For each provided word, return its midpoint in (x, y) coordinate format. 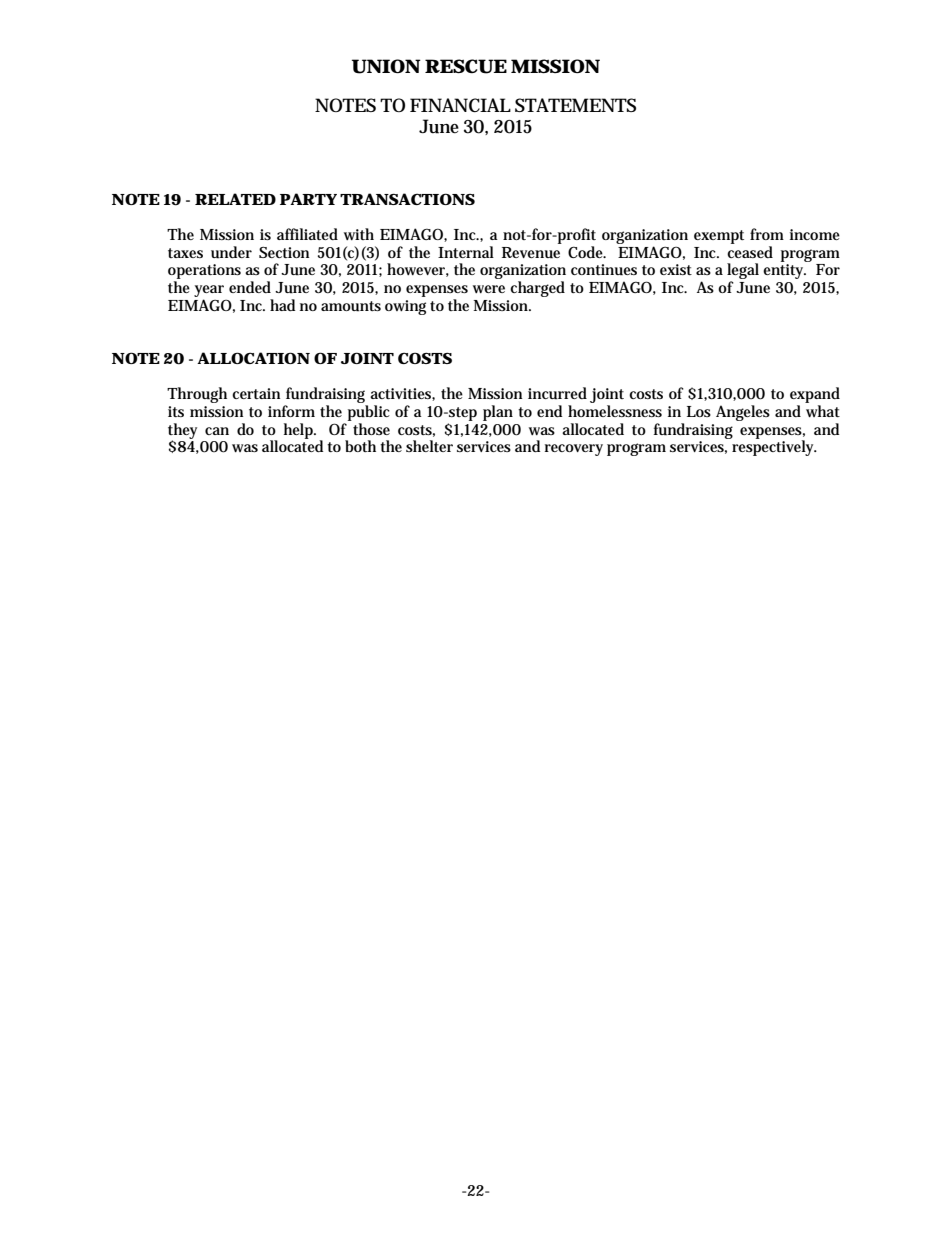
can (217, 431)
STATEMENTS (575, 105)
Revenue (531, 253)
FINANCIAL (460, 105)
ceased (750, 252)
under (231, 252)
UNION (386, 66)
